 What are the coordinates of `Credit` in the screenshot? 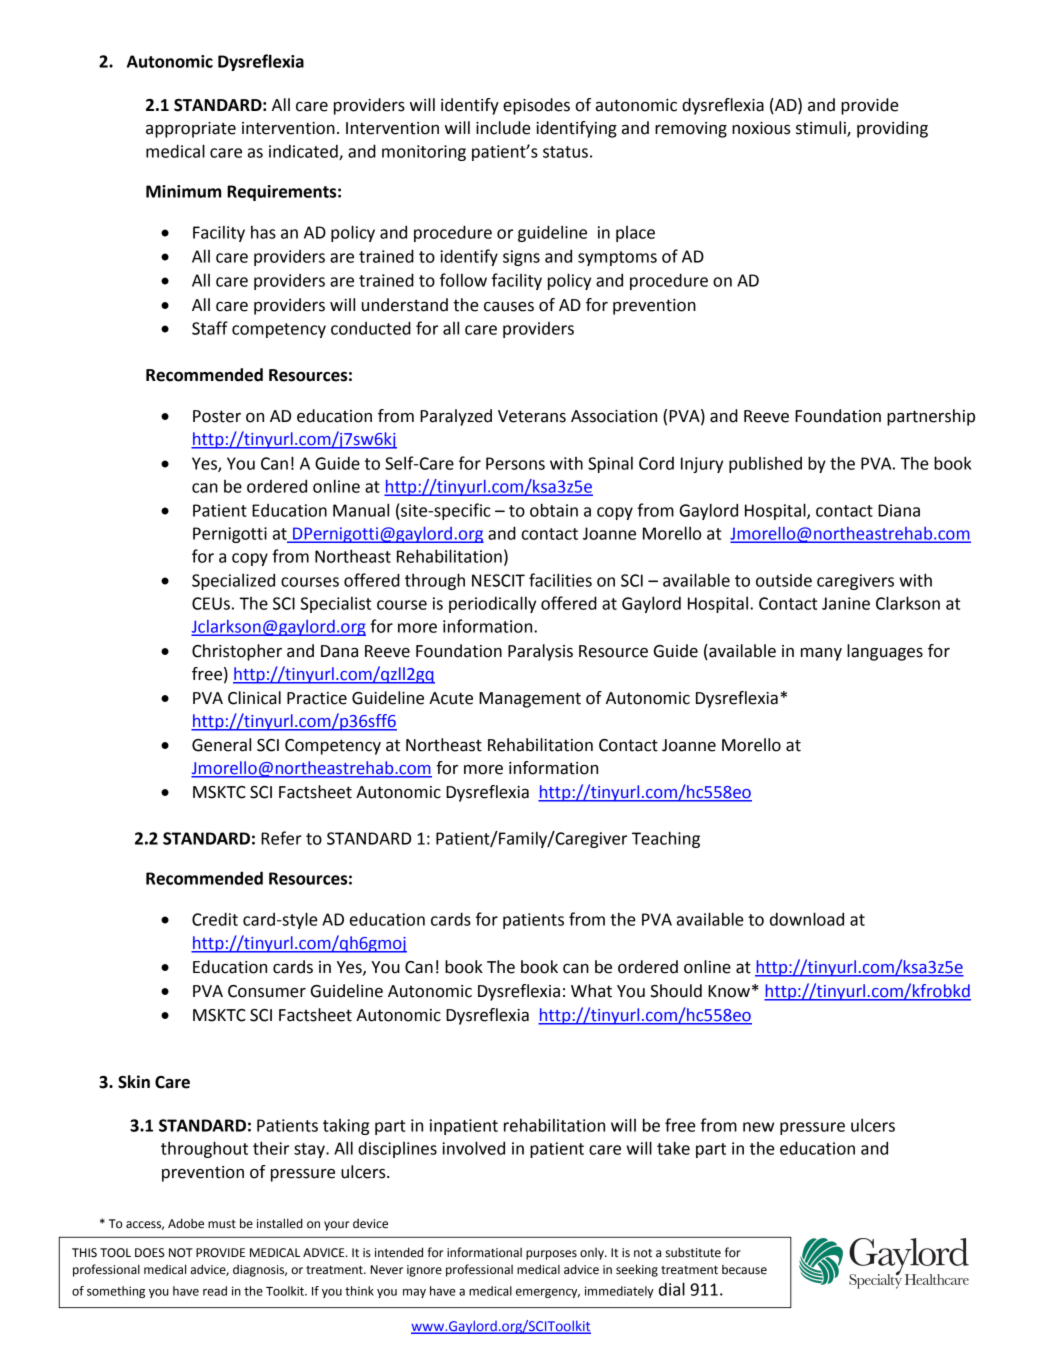 It's located at (215, 919).
